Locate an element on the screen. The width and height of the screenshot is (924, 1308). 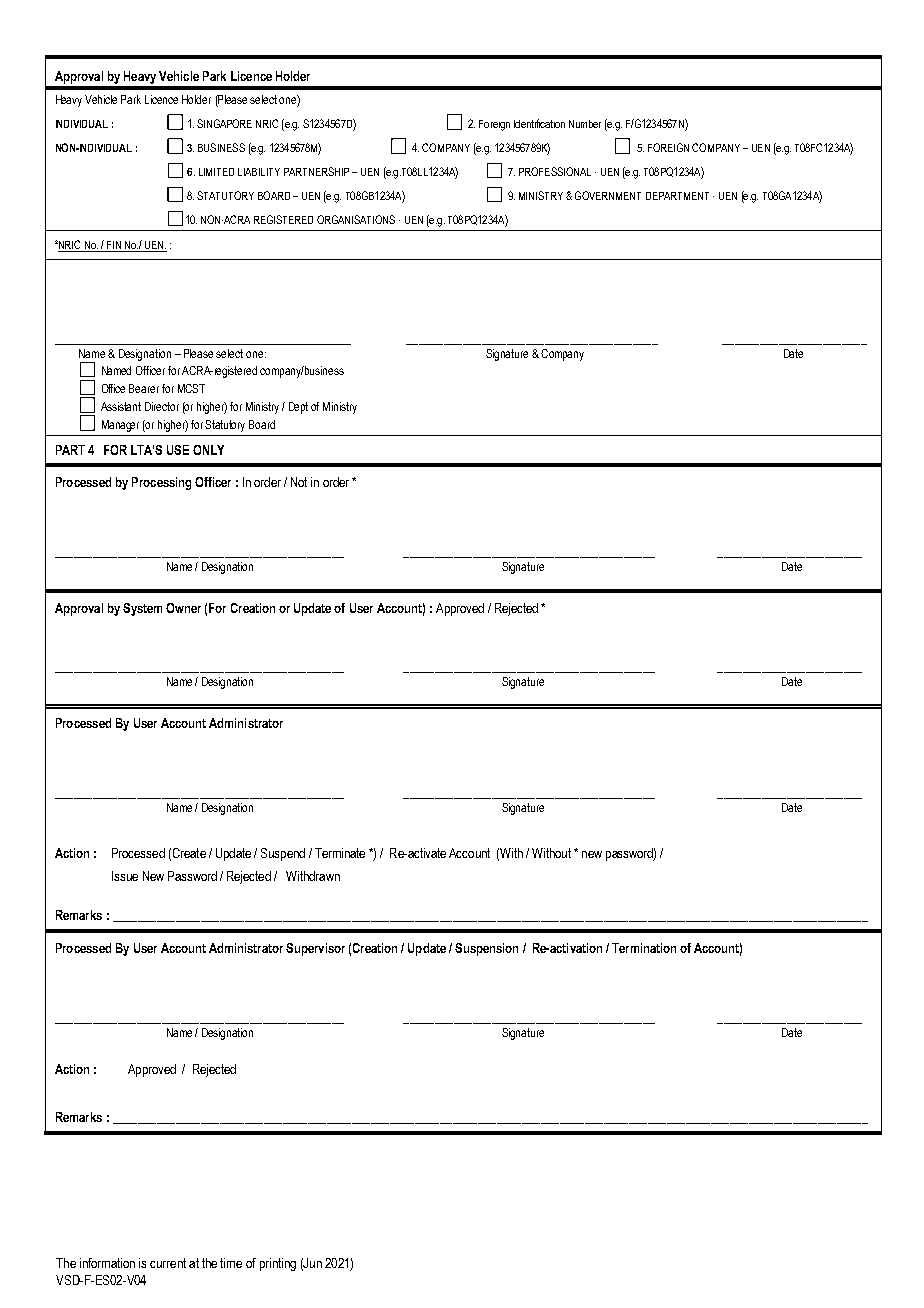
ORGANISATIONS is located at coordinates (356, 219).
